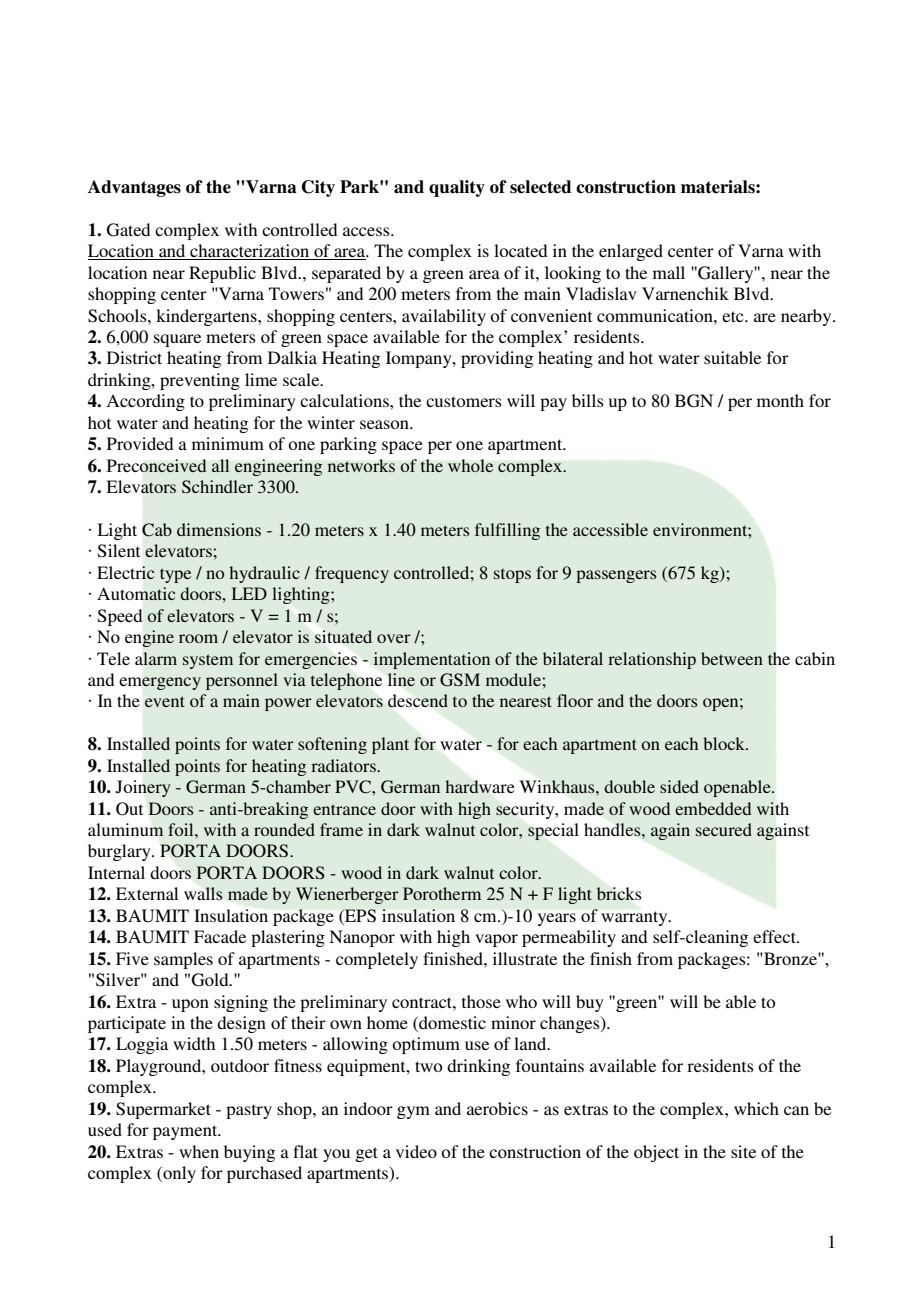  What do you see at coordinates (157, 466) in the screenshot?
I see `Preconceived` at bounding box center [157, 466].
